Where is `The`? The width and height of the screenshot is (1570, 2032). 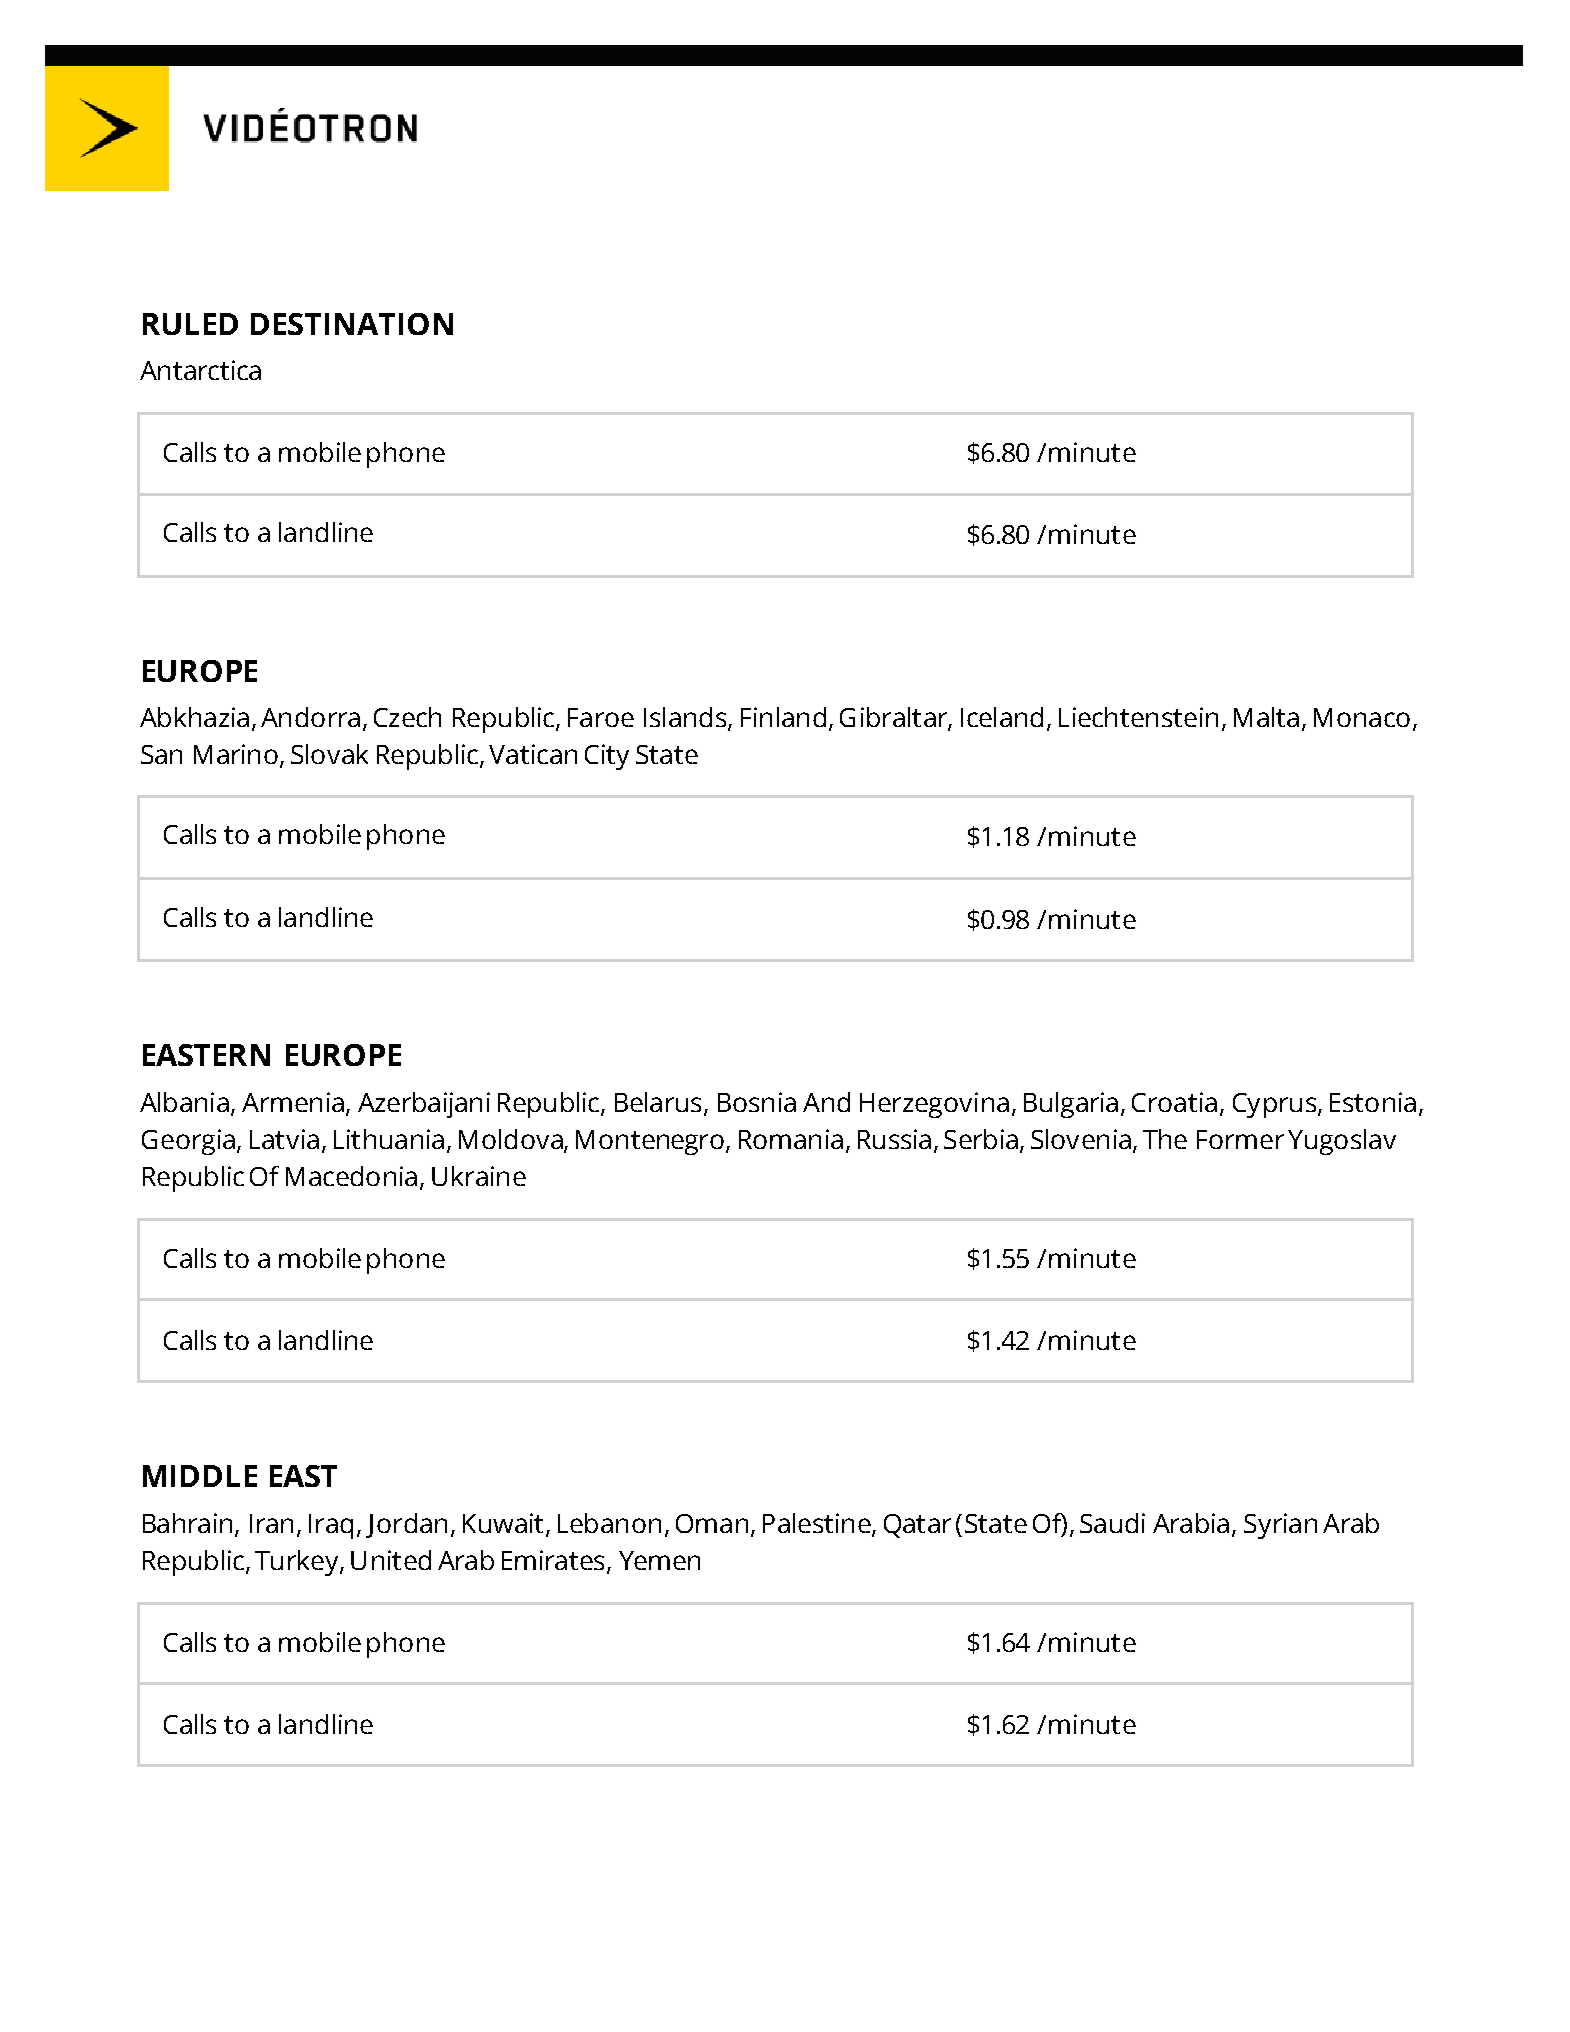 The is located at coordinates (1165, 1139).
